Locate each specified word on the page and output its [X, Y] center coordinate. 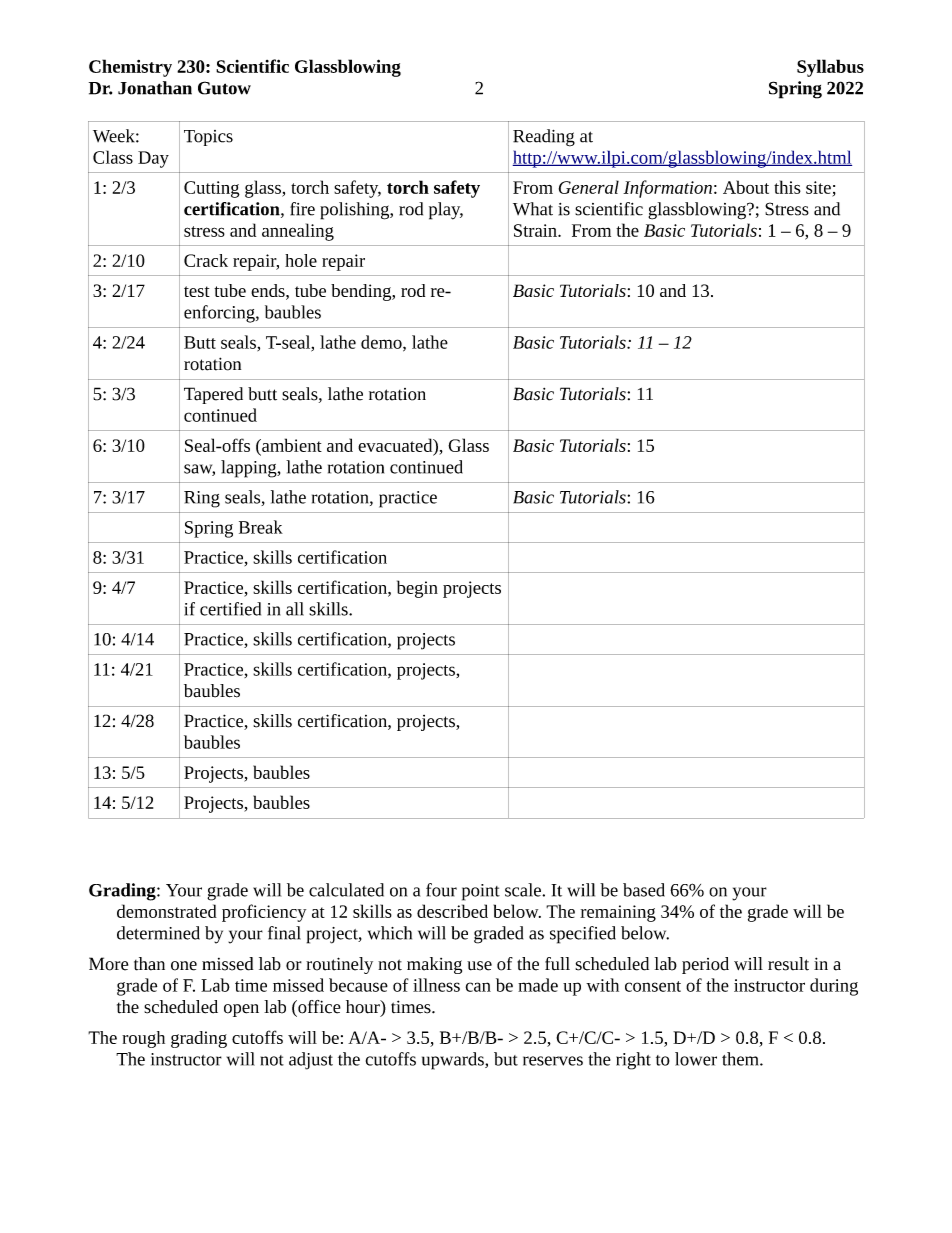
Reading [544, 138]
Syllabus [830, 68]
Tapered [213, 395]
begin [417, 589]
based [644, 890]
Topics [208, 138]
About [746, 187]
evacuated [396, 445]
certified [230, 609]
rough [143, 1039]
